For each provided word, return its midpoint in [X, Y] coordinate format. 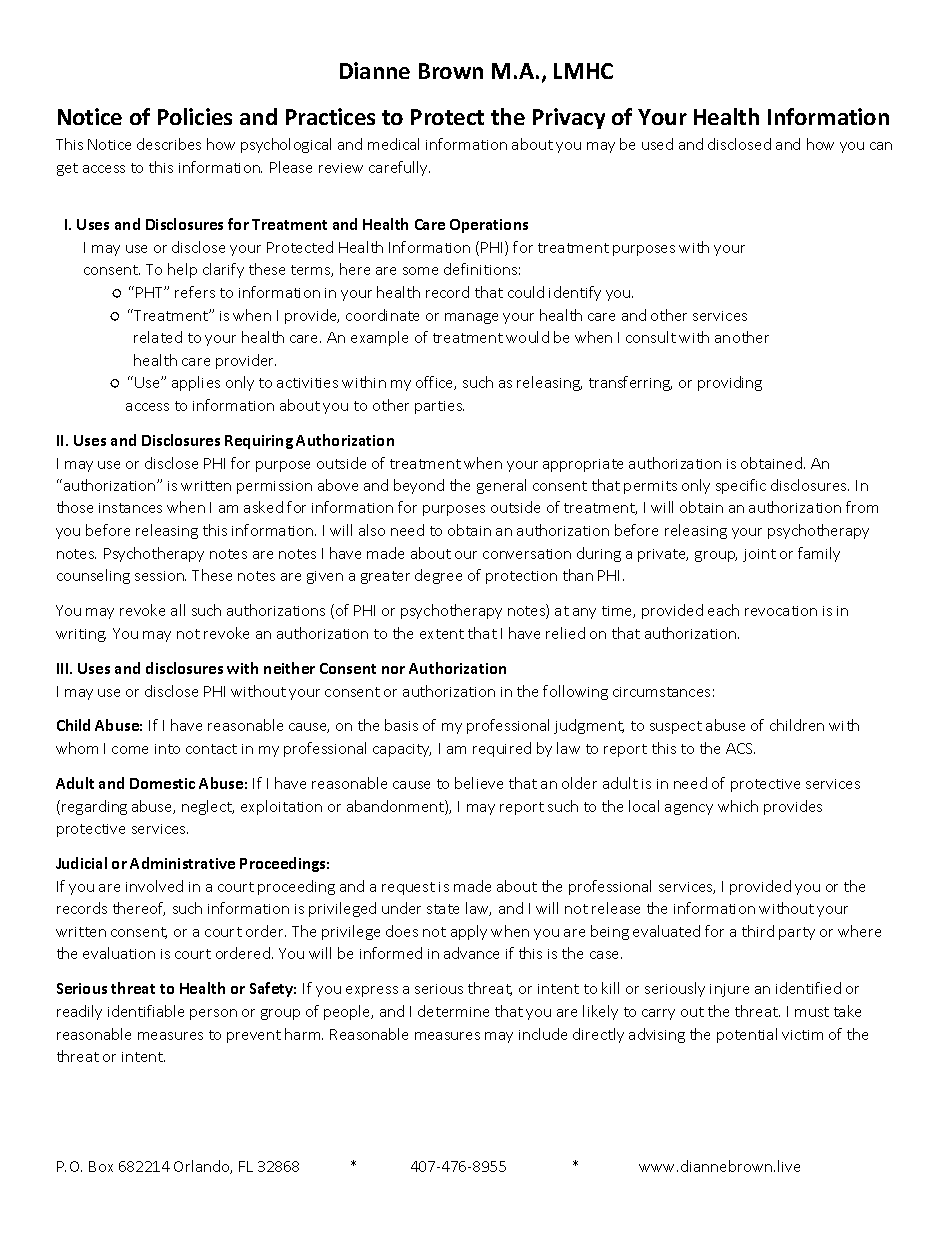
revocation [781, 611]
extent [442, 634]
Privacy [569, 118]
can [881, 146]
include [543, 1034]
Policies [195, 116]
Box [101, 1166]
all [178, 610]
